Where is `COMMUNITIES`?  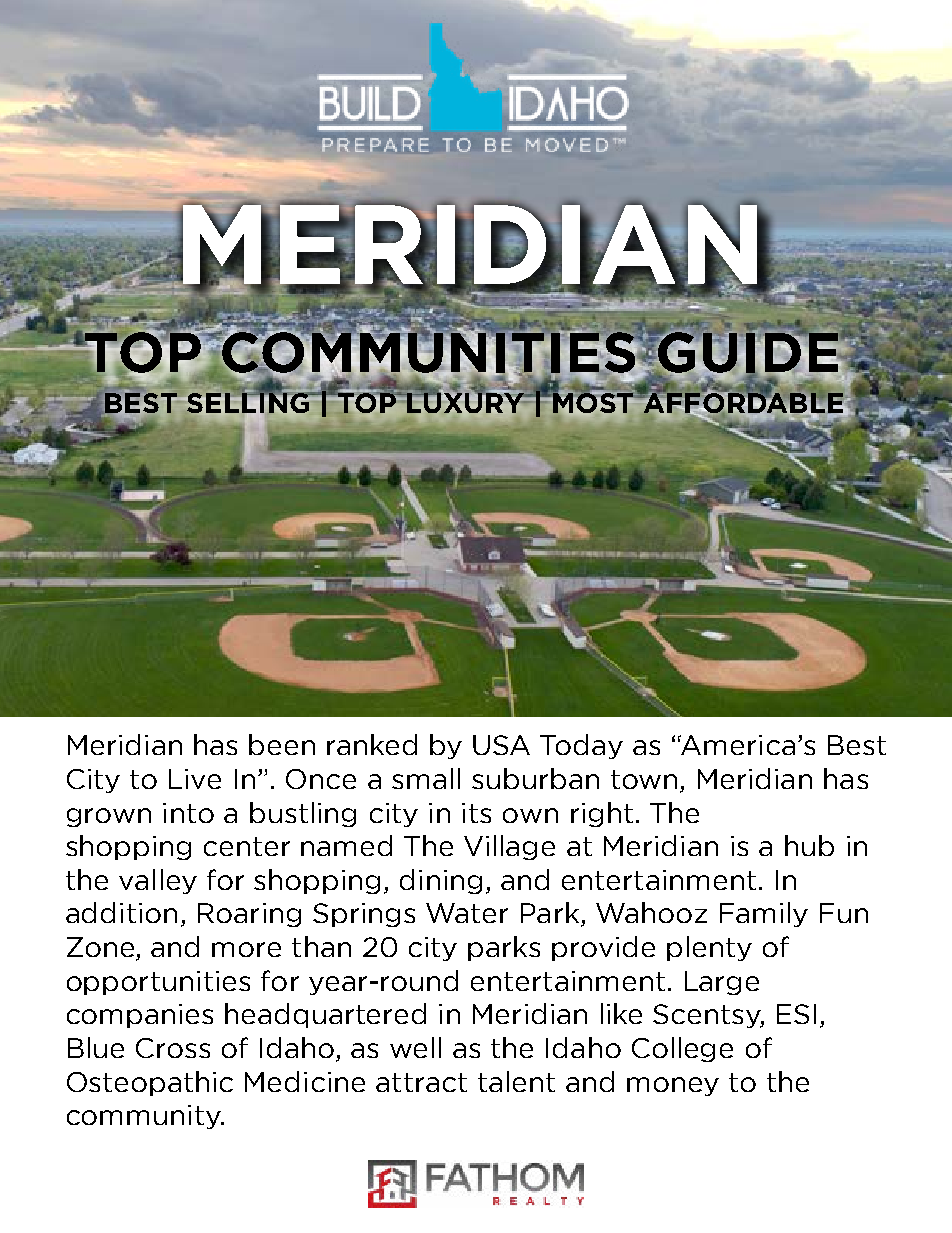
COMMUNITIES is located at coordinates (429, 352).
